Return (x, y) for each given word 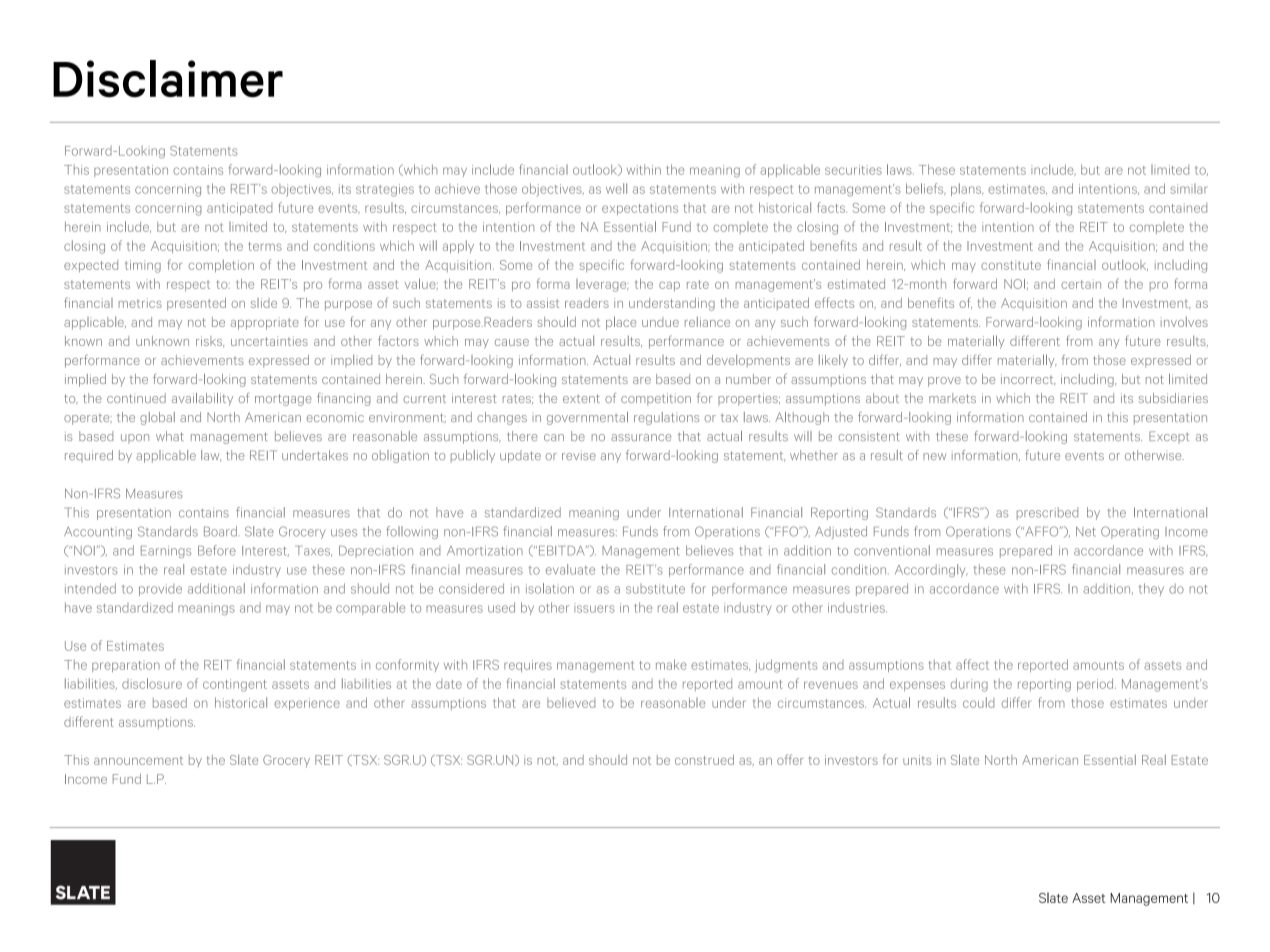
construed (704, 760)
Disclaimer (168, 79)
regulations (666, 418)
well (616, 188)
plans (967, 189)
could (978, 702)
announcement (138, 760)
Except (1169, 437)
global (157, 418)
